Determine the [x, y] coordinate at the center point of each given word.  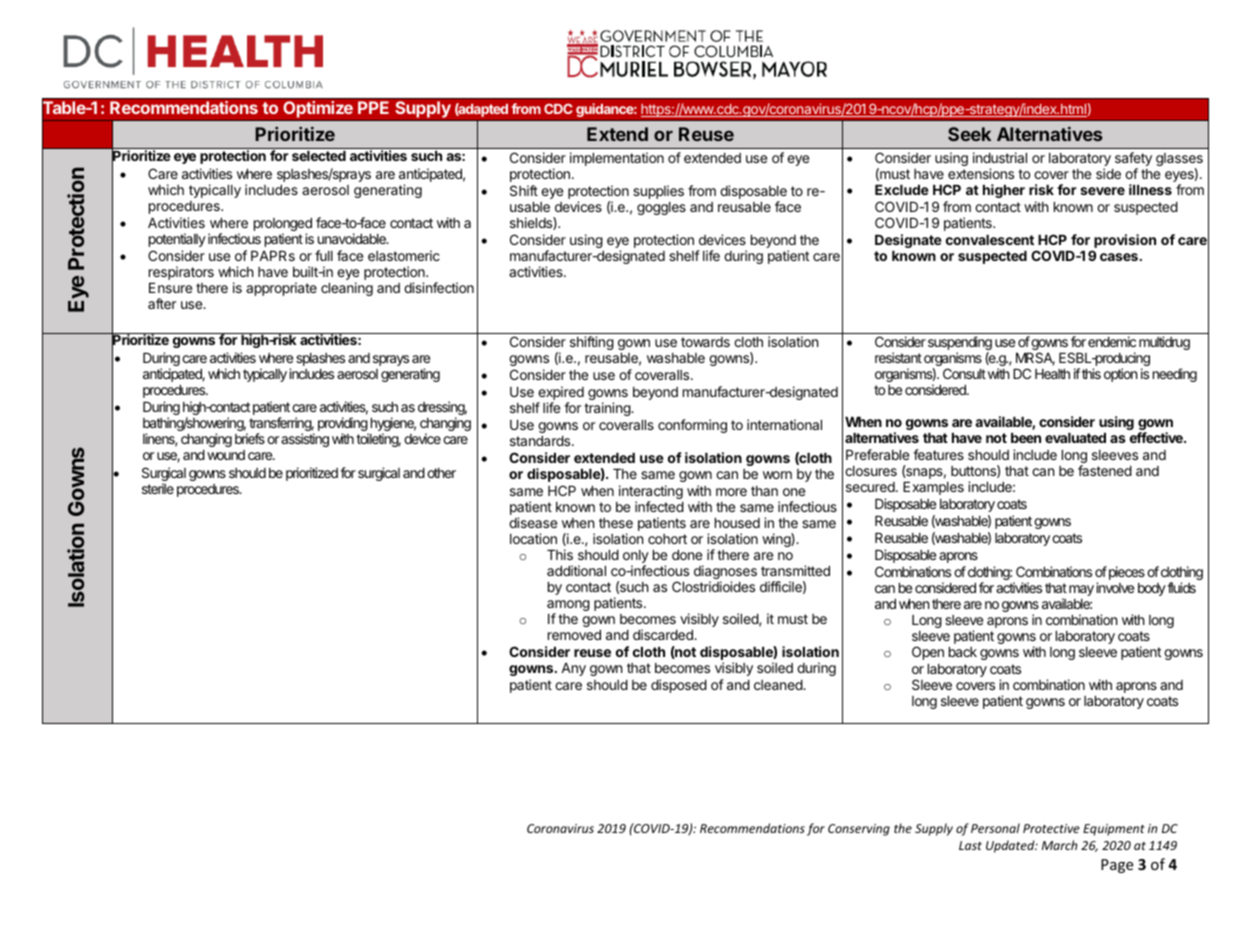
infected [659, 506]
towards [705, 342]
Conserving [859, 830]
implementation [617, 159]
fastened [1105, 470]
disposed [679, 686]
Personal [995, 828]
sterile [158, 488]
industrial [1000, 157]
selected [319, 156]
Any [573, 669]
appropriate [281, 289]
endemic [1112, 341]
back [963, 652]
